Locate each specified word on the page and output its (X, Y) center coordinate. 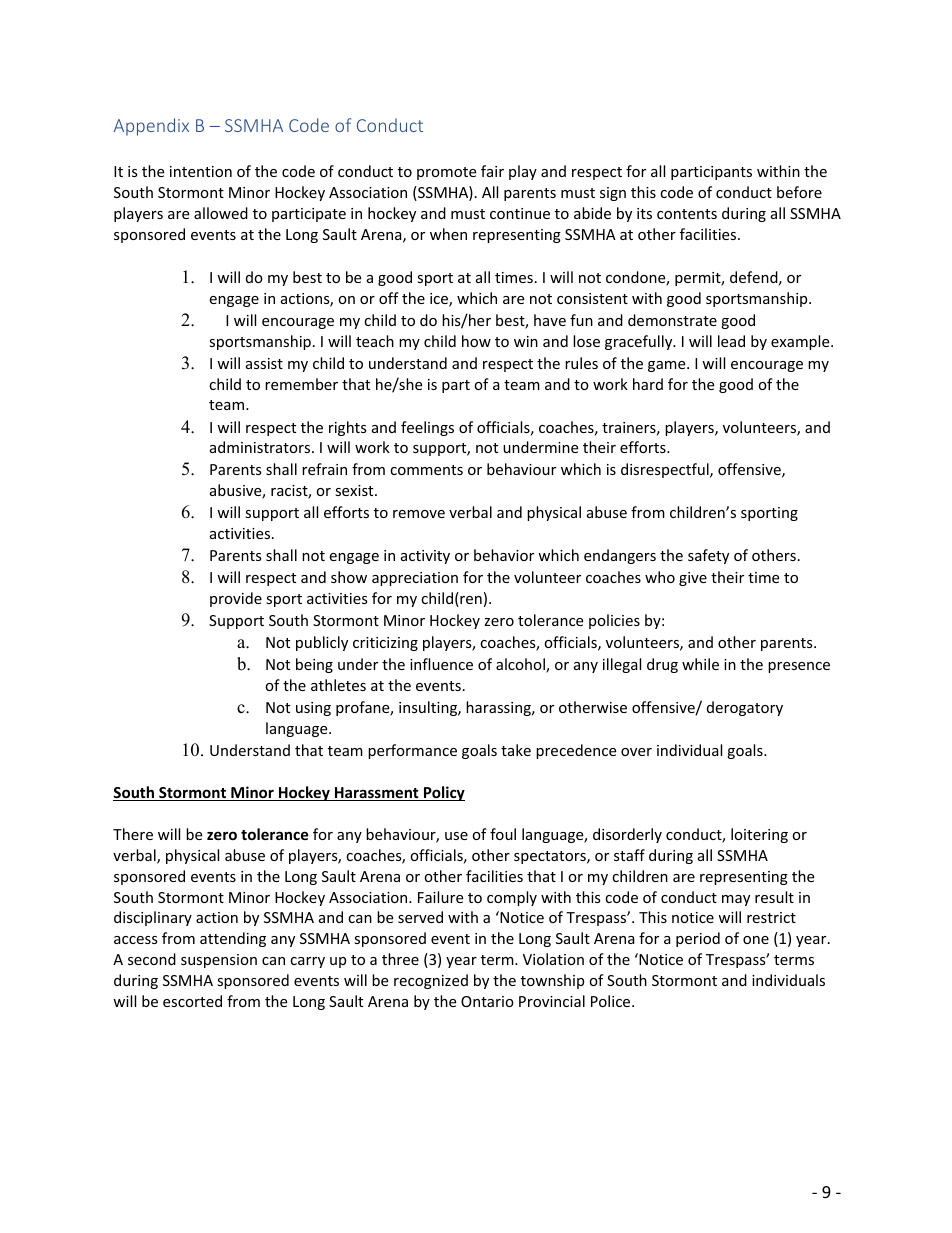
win (526, 341)
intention (201, 171)
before (799, 192)
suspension (219, 961)
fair (492, 171)
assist (264, 363)
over (636, 752)
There (133, 834)
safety (708, 556)
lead (731, 341)
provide (236, 599)
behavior (504, 555)
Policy (443, 793)
